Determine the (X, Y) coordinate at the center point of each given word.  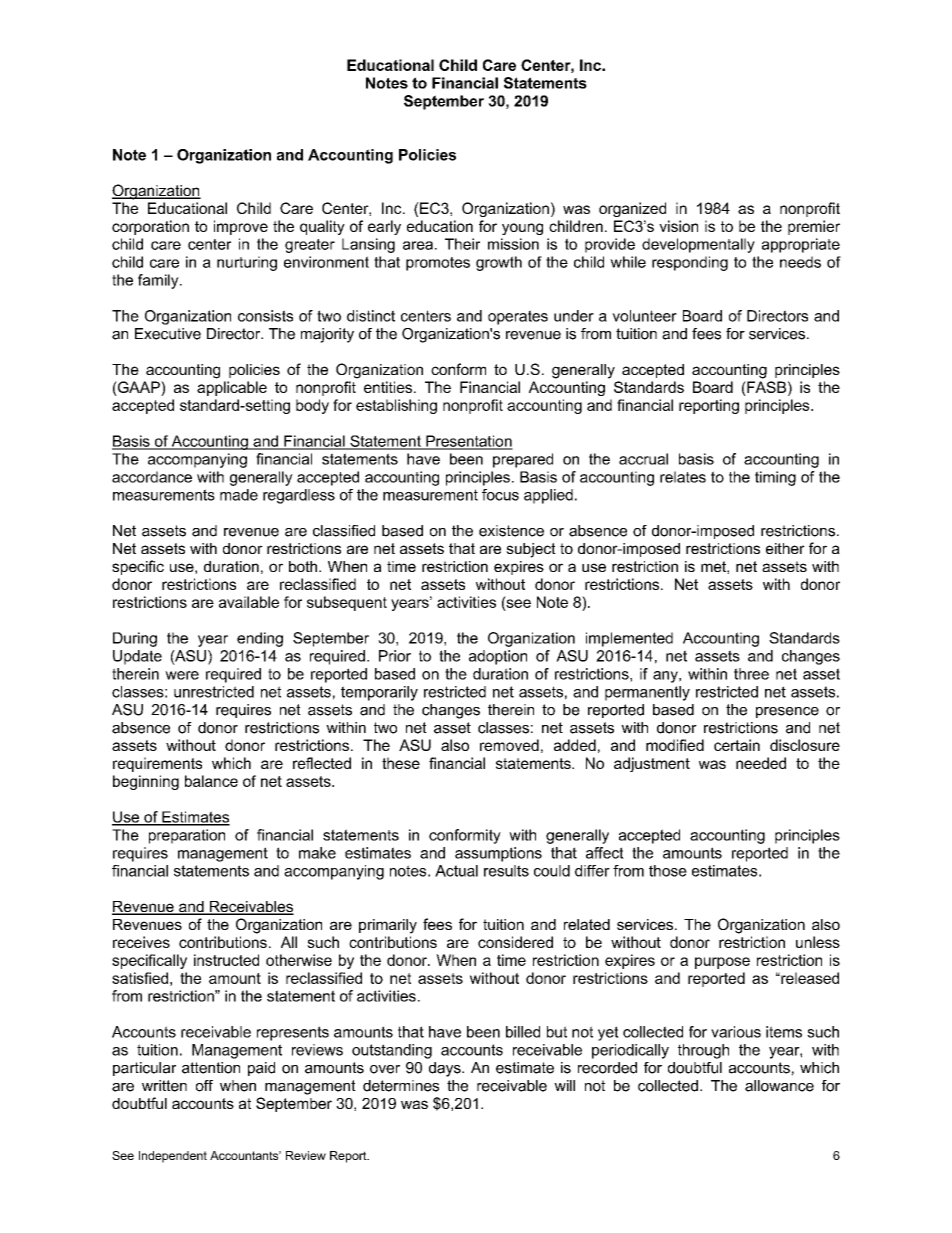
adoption (498, 657)
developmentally (698, 245)
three (751, 674)
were (182, 675)
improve (241, 227)
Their (462, 244)
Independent (173, 1157)
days (446, 1069)
